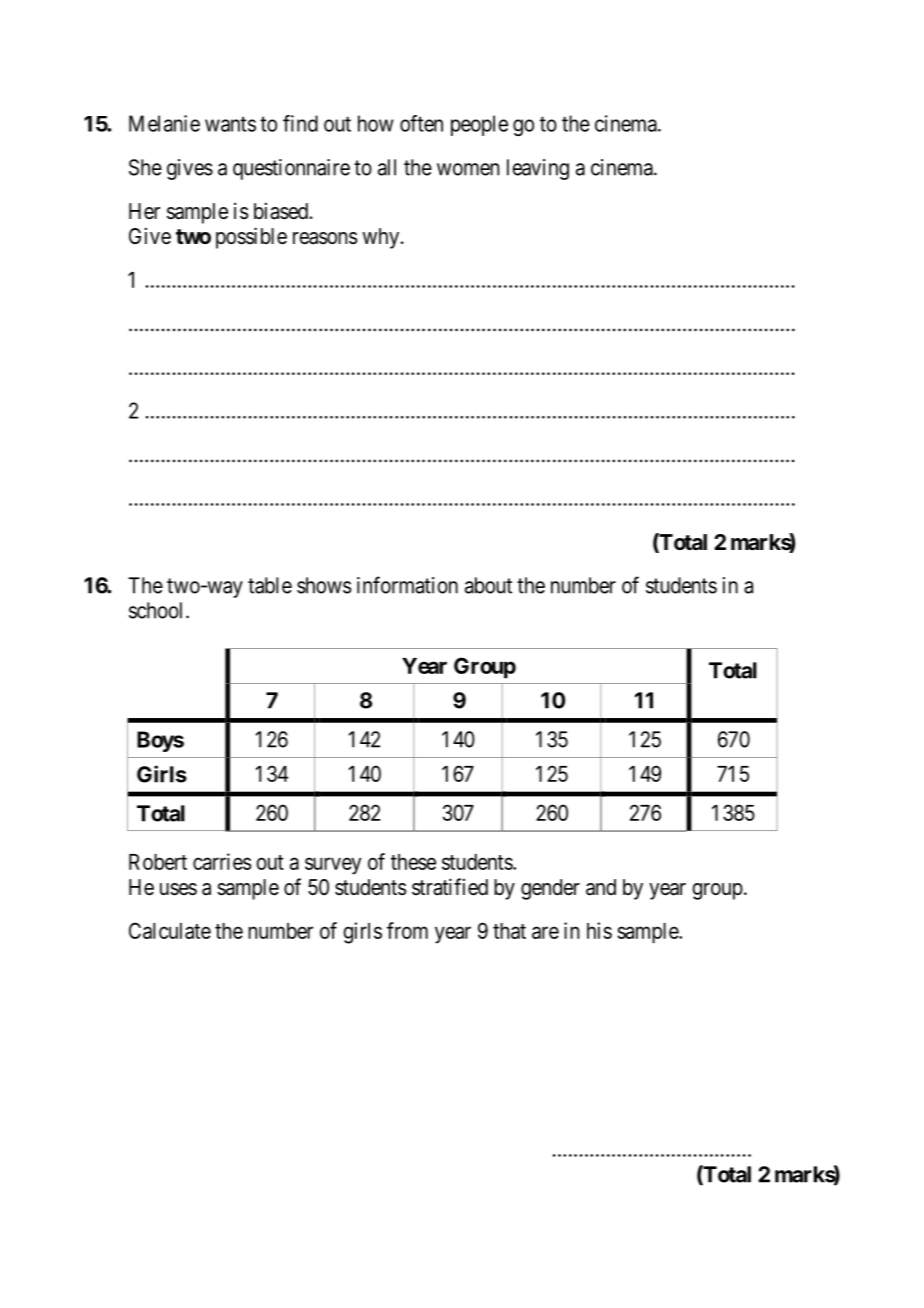 Image resolution: width=924 pixels, height=1308 pixels. Describe the element at coordinates (270, 585) in the image. I see `table` at that location.
